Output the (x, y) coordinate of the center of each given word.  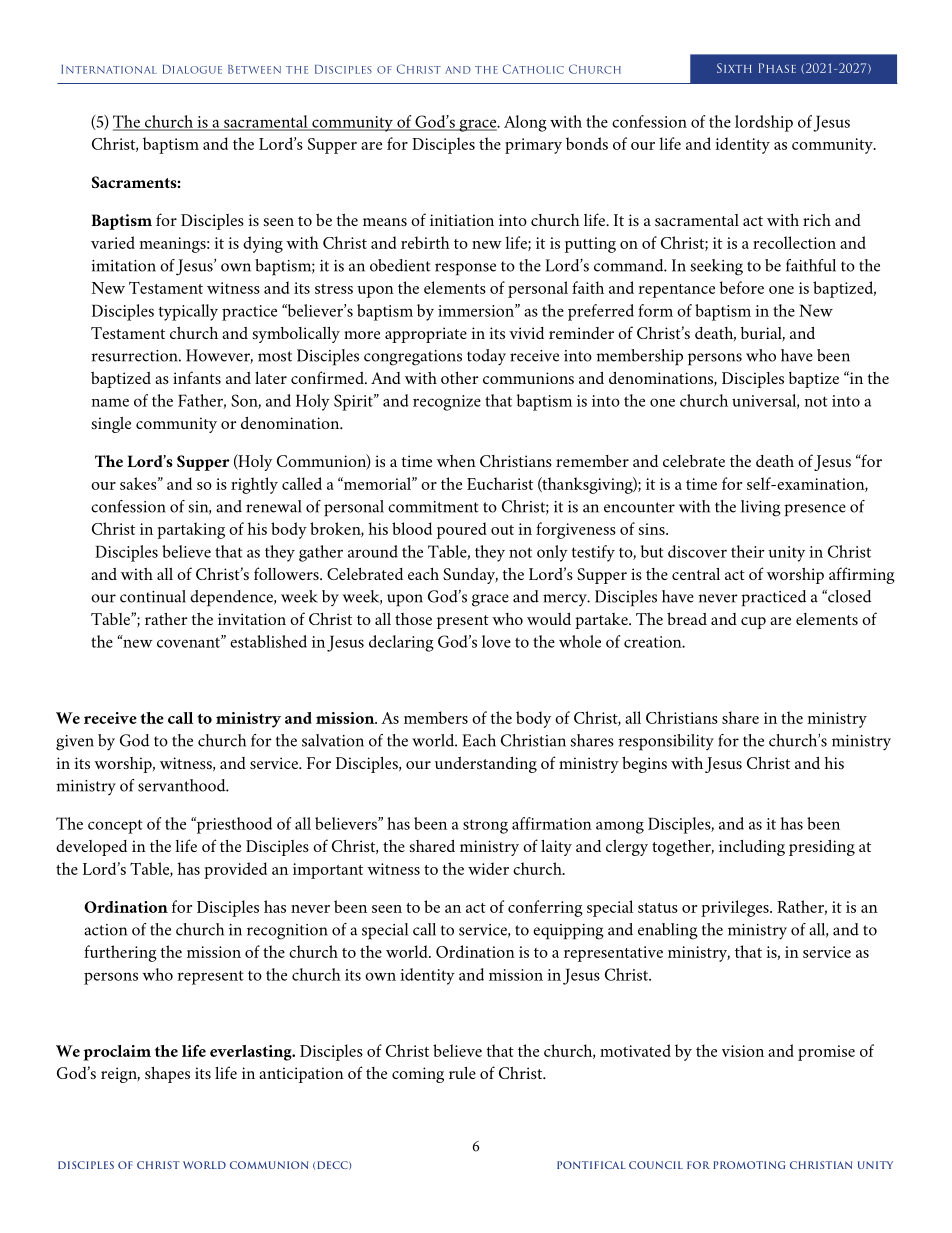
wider (488, 868)
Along (525, 123)
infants (197, 377)
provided (235, 870)
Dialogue (192, 69)
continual (153, 596)
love (496, 641)
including (752, 848)
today (486, 357)
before (741, 287)
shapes (167, 1075)
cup (753, 623)
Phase (777, 68)
